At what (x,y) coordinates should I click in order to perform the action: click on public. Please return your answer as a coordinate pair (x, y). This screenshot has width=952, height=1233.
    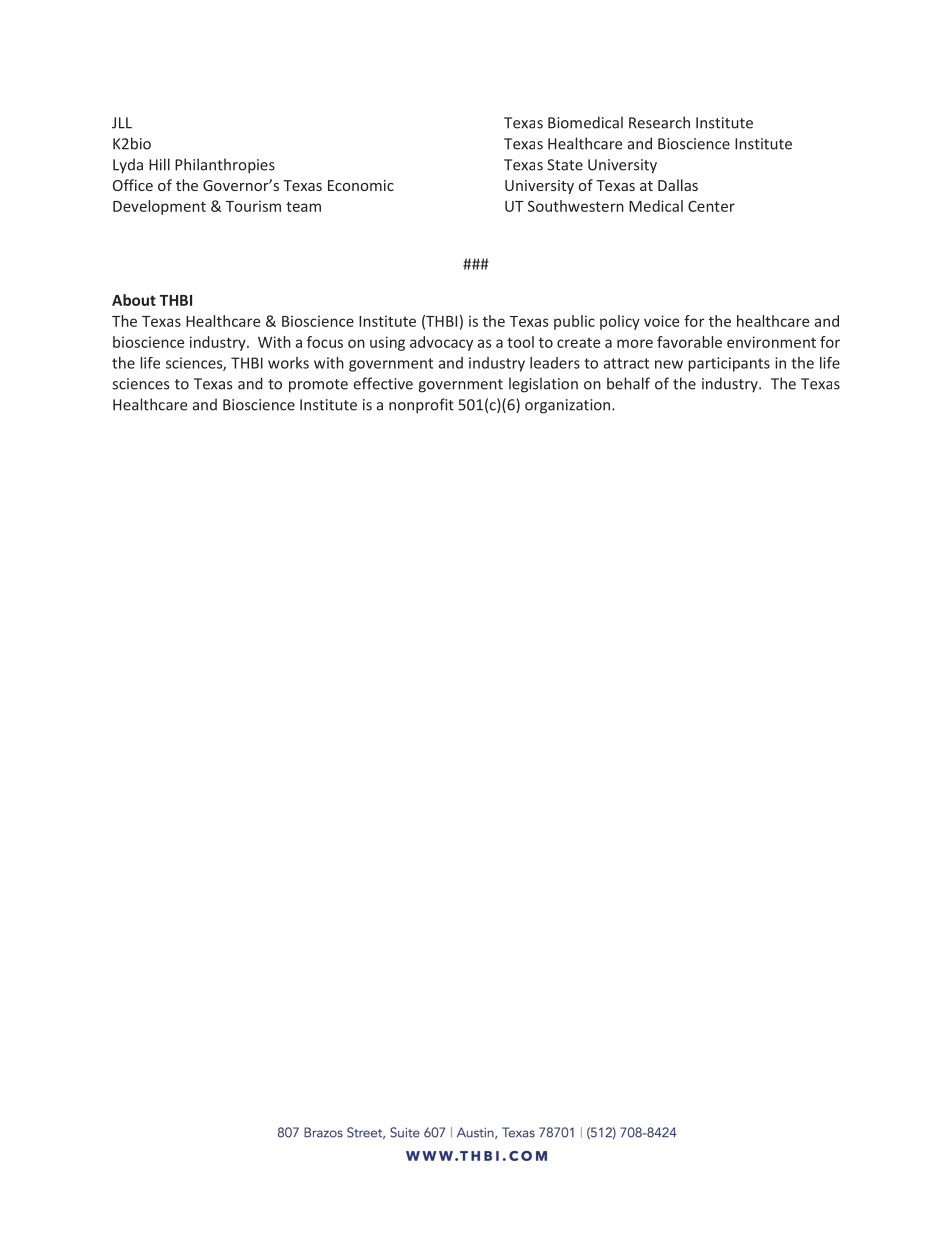
    Looking at the image, I should click on (574, 322).
